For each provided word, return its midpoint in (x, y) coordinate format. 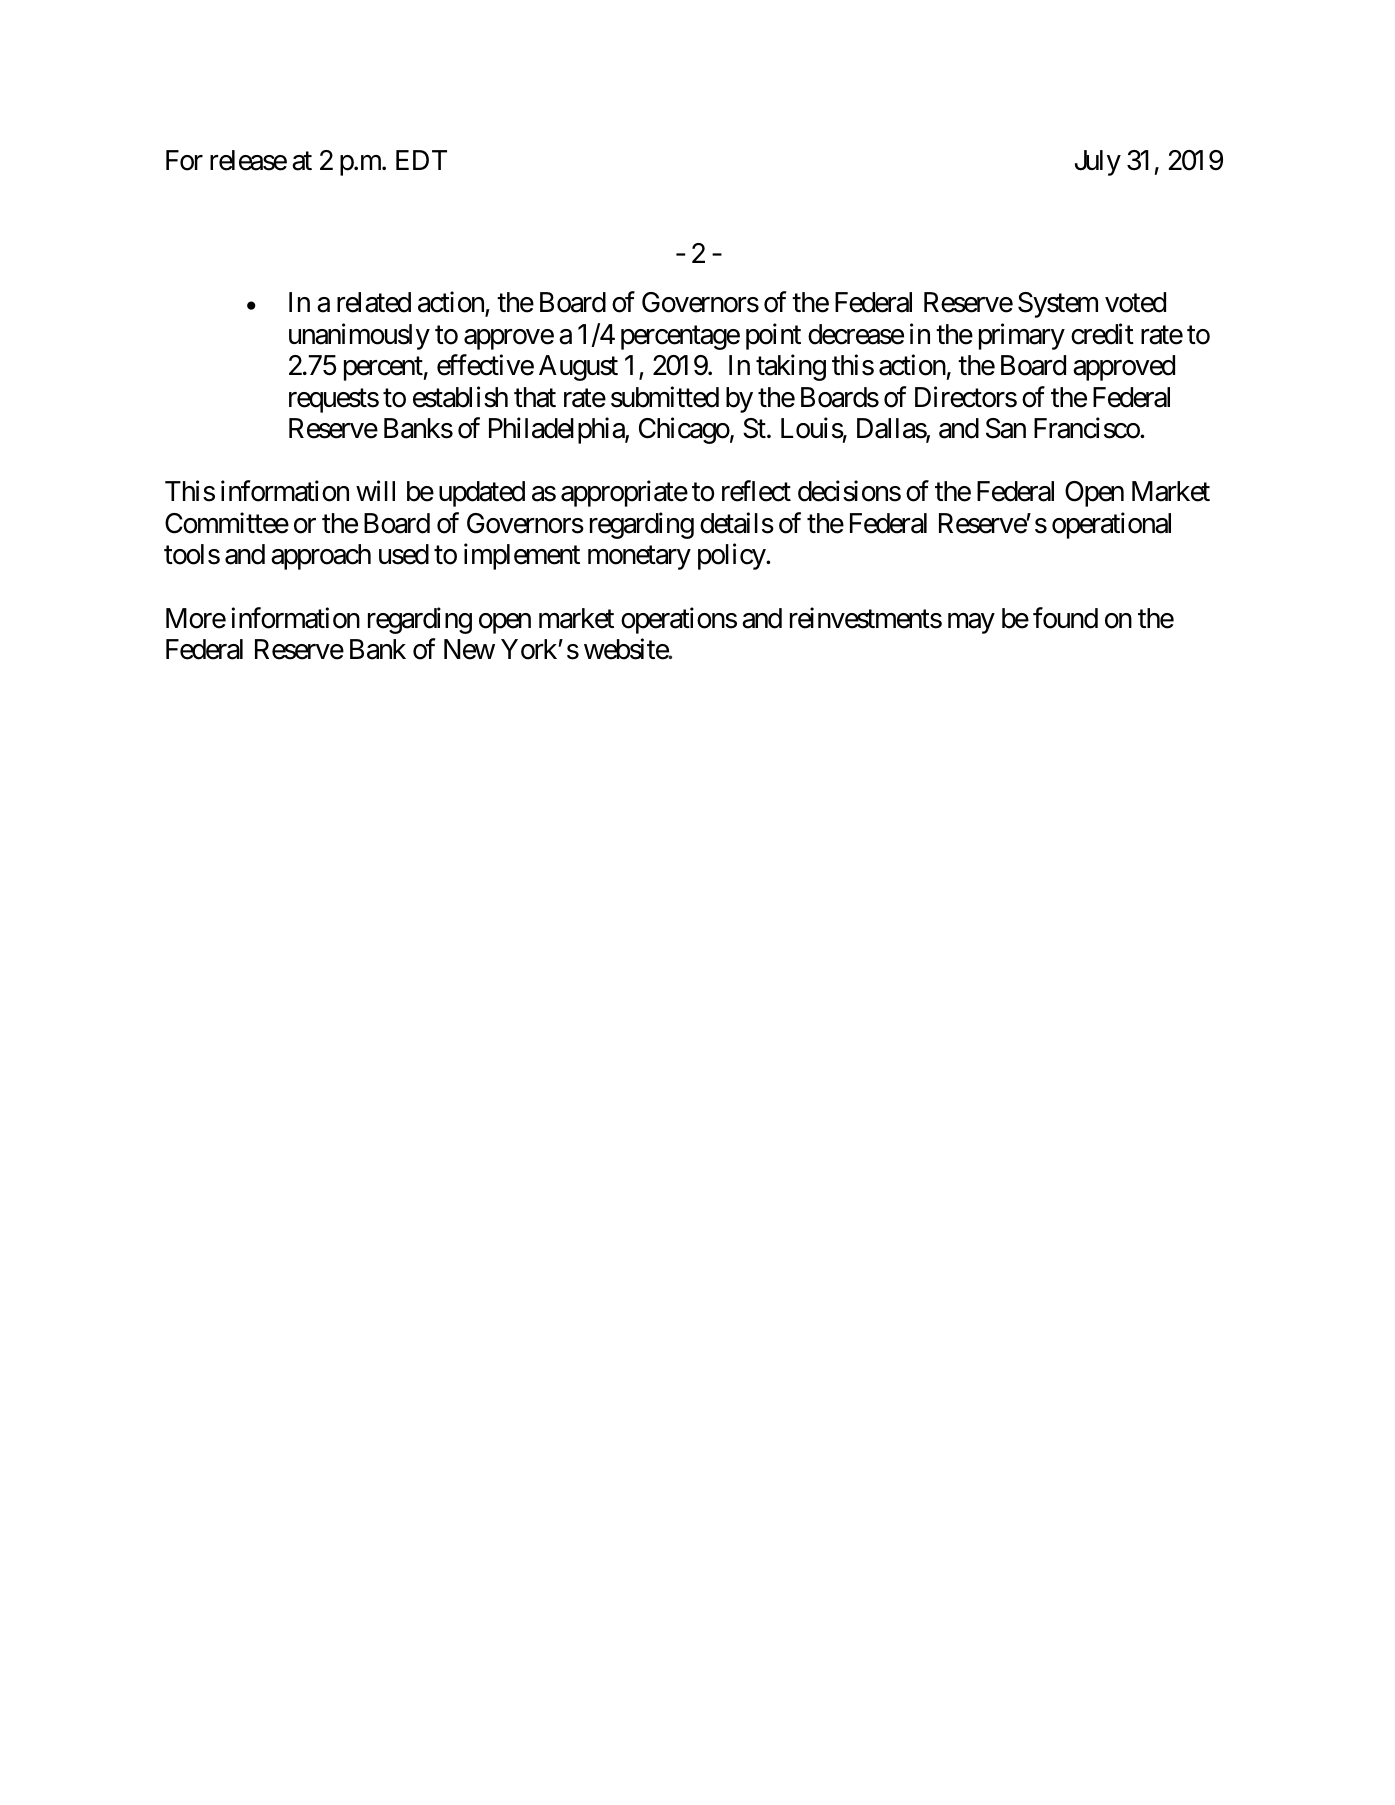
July (1098, 163)
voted (1135, 302)
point (773, 336)
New (469, 649)
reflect (756, 491)
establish (460, 397)
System (1058, 305)
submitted (665, 397)
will (375, 491)
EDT (421, 160)
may (971, 623)
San (1006, 428)
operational (1111, 525)
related (374, 302)
